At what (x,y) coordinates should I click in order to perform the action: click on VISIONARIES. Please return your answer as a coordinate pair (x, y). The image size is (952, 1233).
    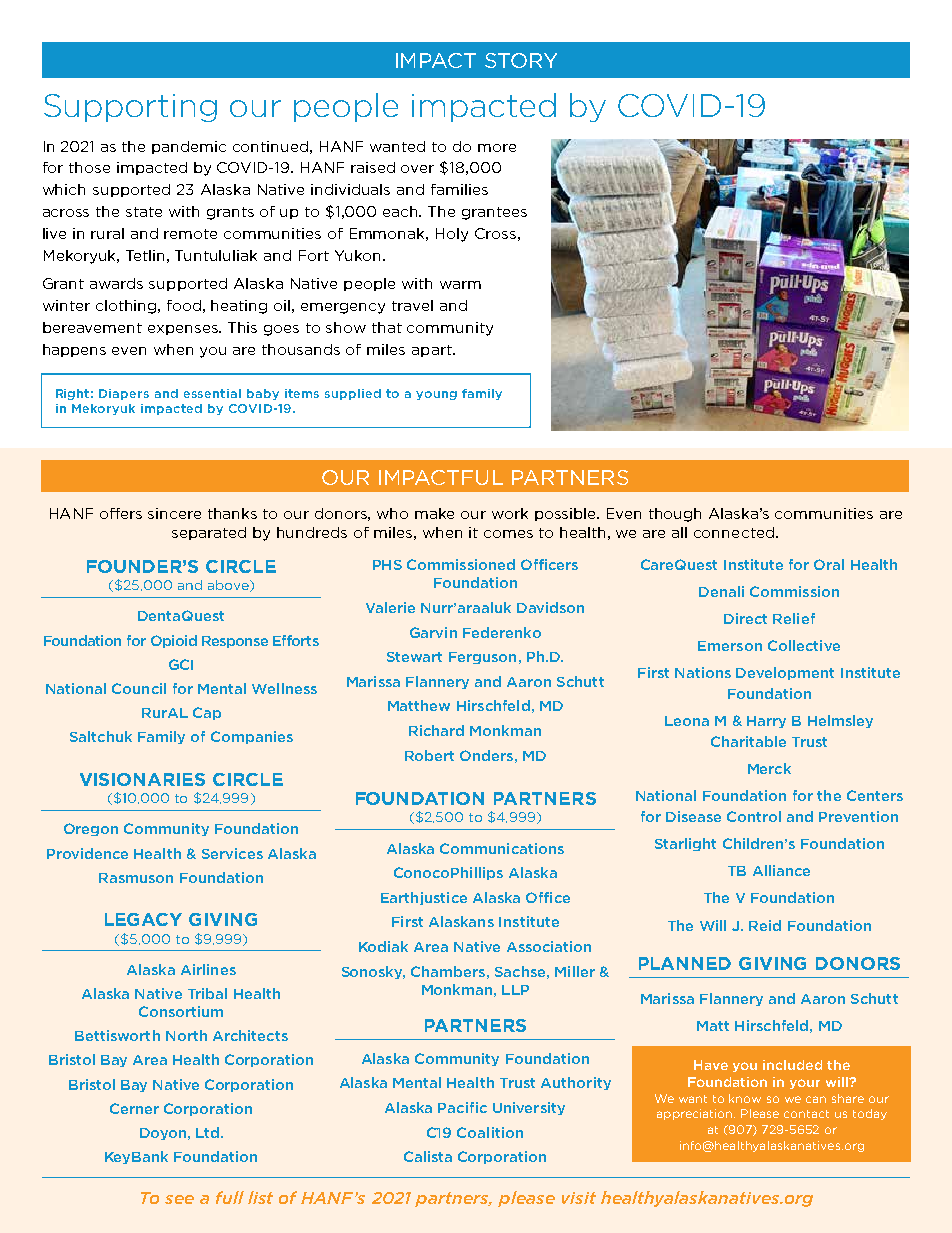
    Looking at the image, I should click on (142, 779).
